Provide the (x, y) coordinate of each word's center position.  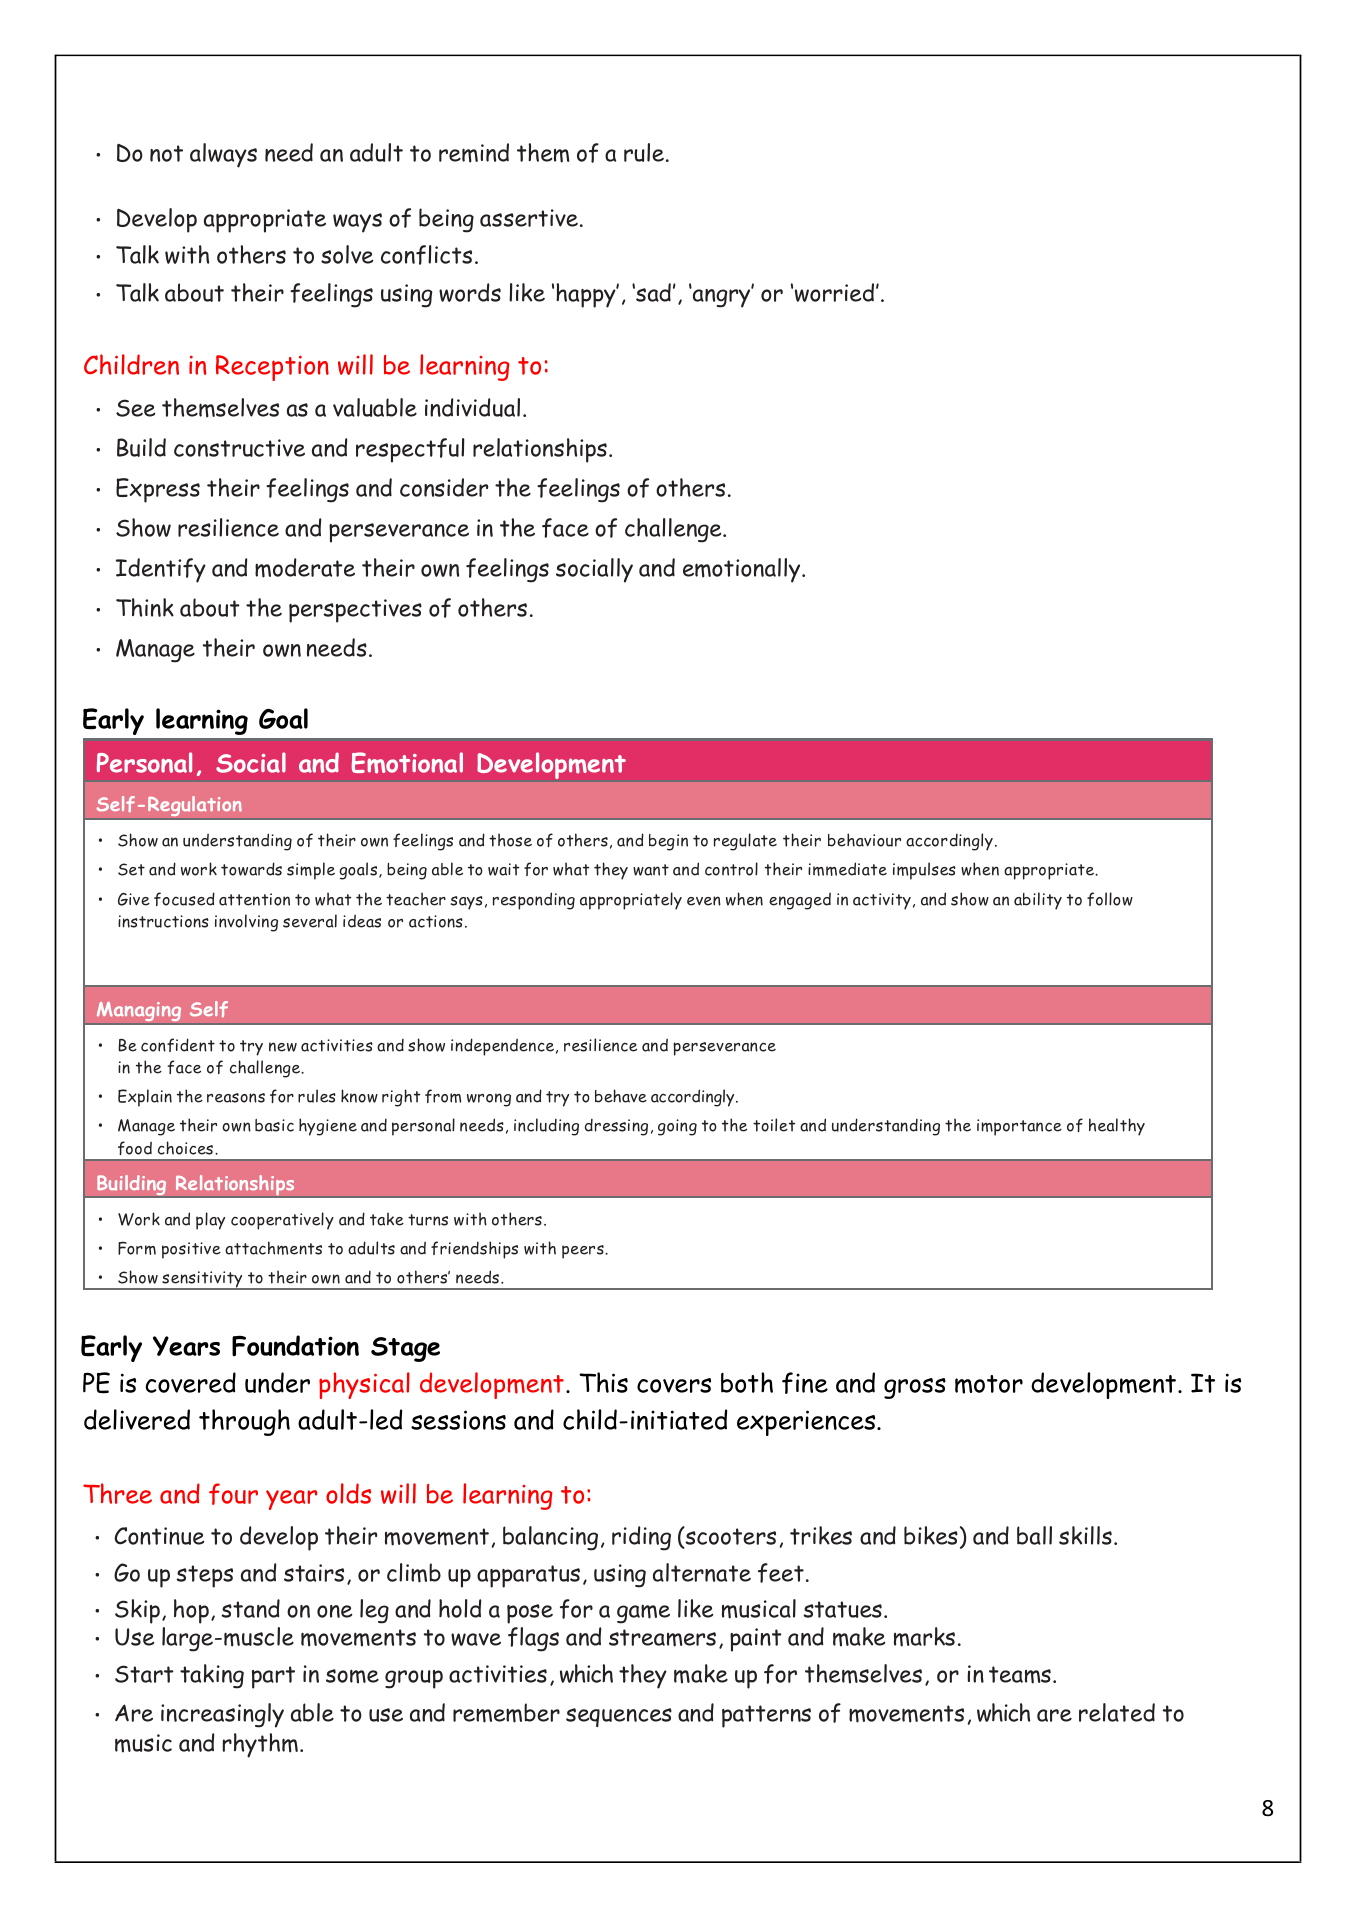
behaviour (864, 840)
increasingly (222, 1715)
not (166, 153)
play (210, 1221)
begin (668, 842)
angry (721, 297)
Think (145, 607)
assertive (529, 218)
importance (1019, 1127)
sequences (619, 1717)
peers (584, 1252)
